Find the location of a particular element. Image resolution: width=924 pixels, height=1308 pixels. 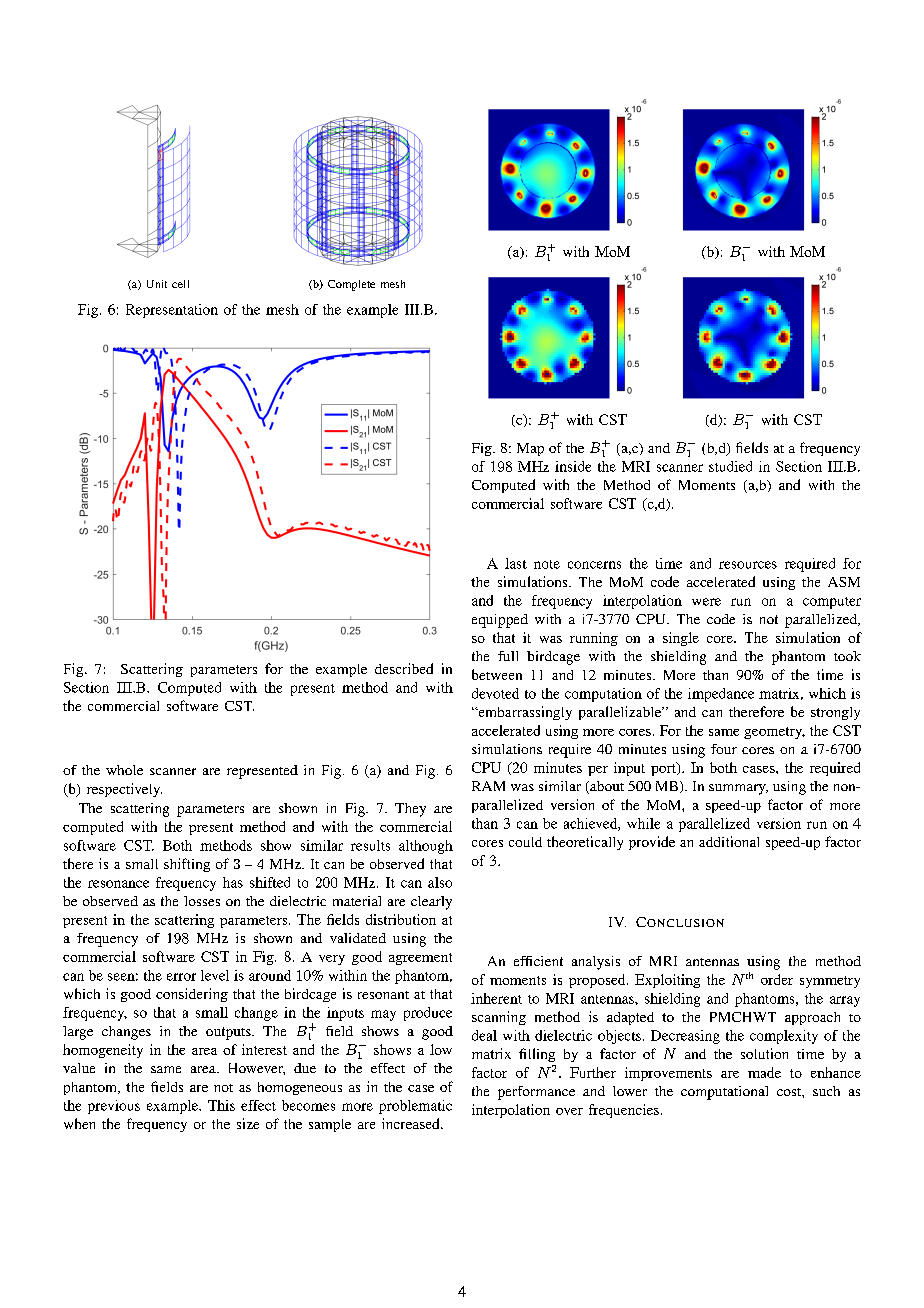

This is located at coordinates (221, 1105).
